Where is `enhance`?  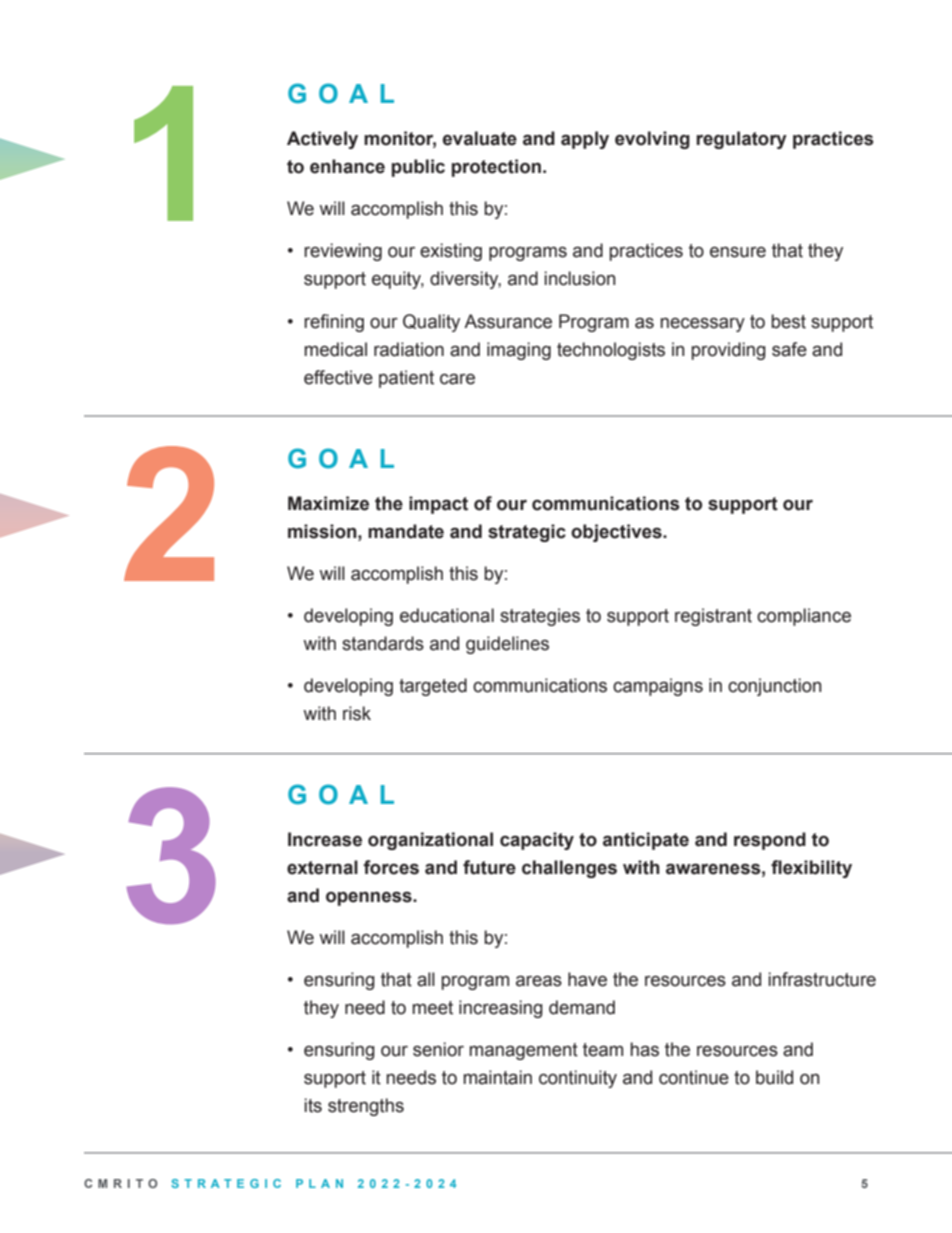
enhance is located at coordinates (347, 166).
